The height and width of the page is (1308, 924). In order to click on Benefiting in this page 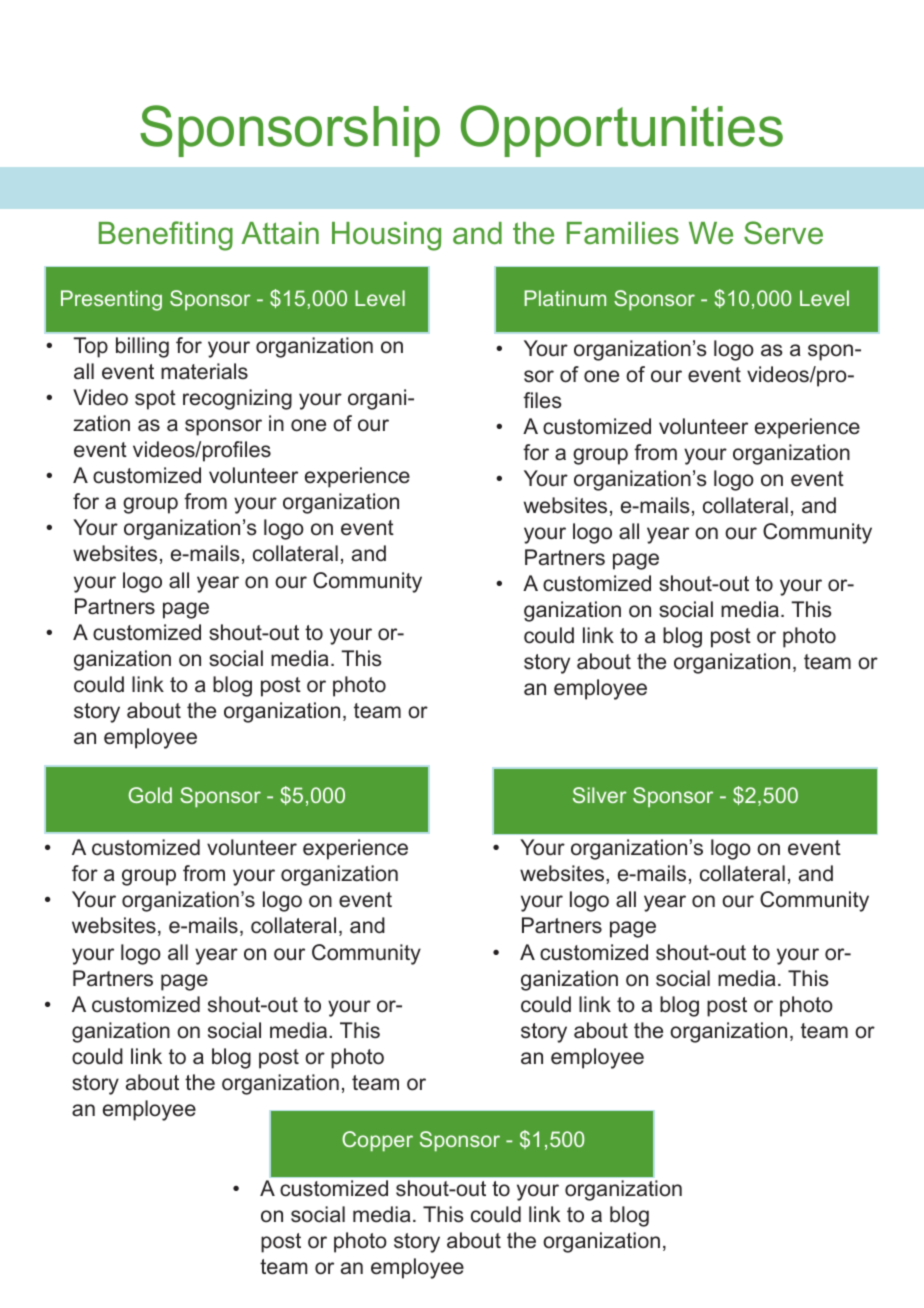, I will do `click(166, 236)`.
